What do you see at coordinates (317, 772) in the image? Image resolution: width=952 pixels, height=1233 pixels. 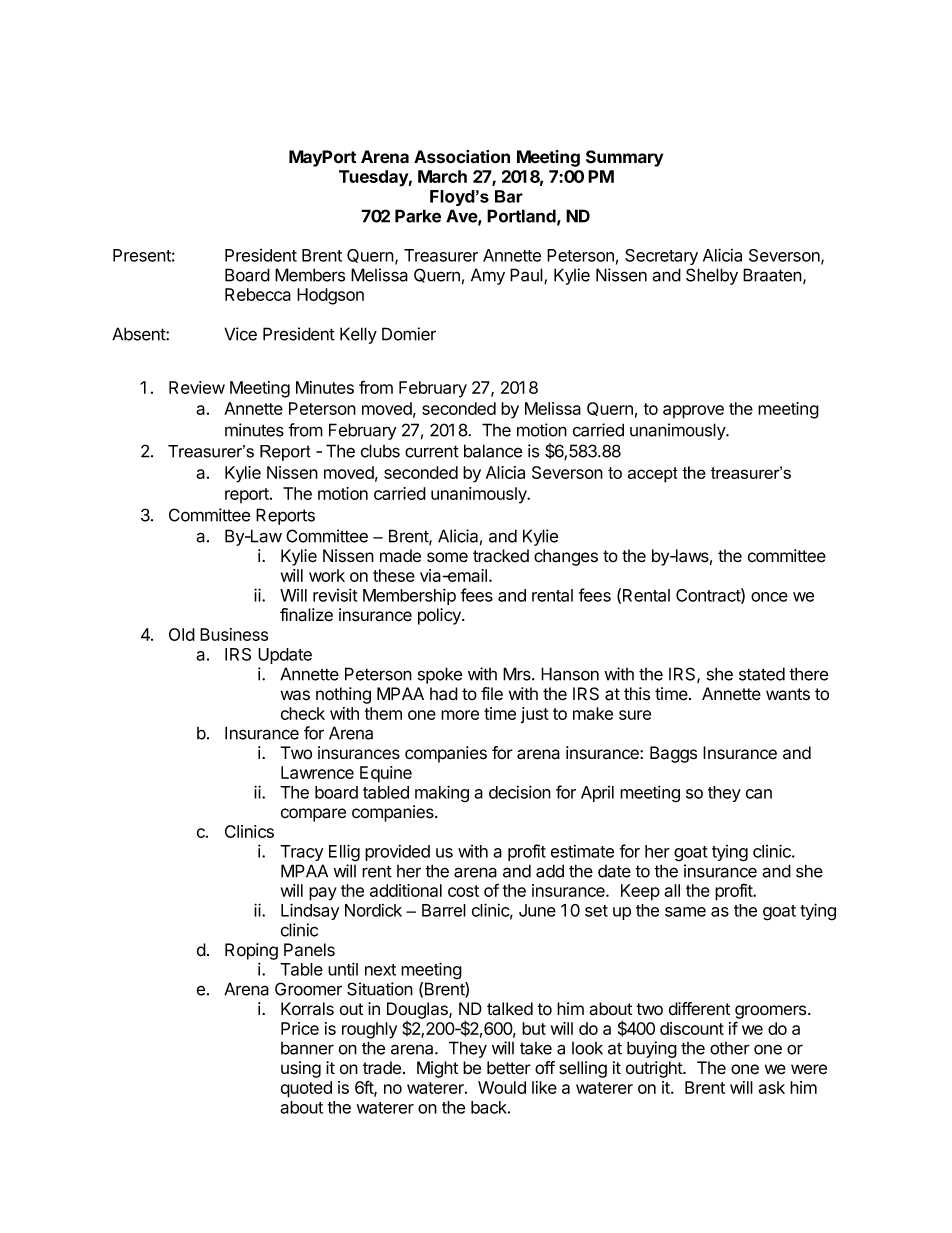 I see `Lawrence` at bounding box center [317, 772].
